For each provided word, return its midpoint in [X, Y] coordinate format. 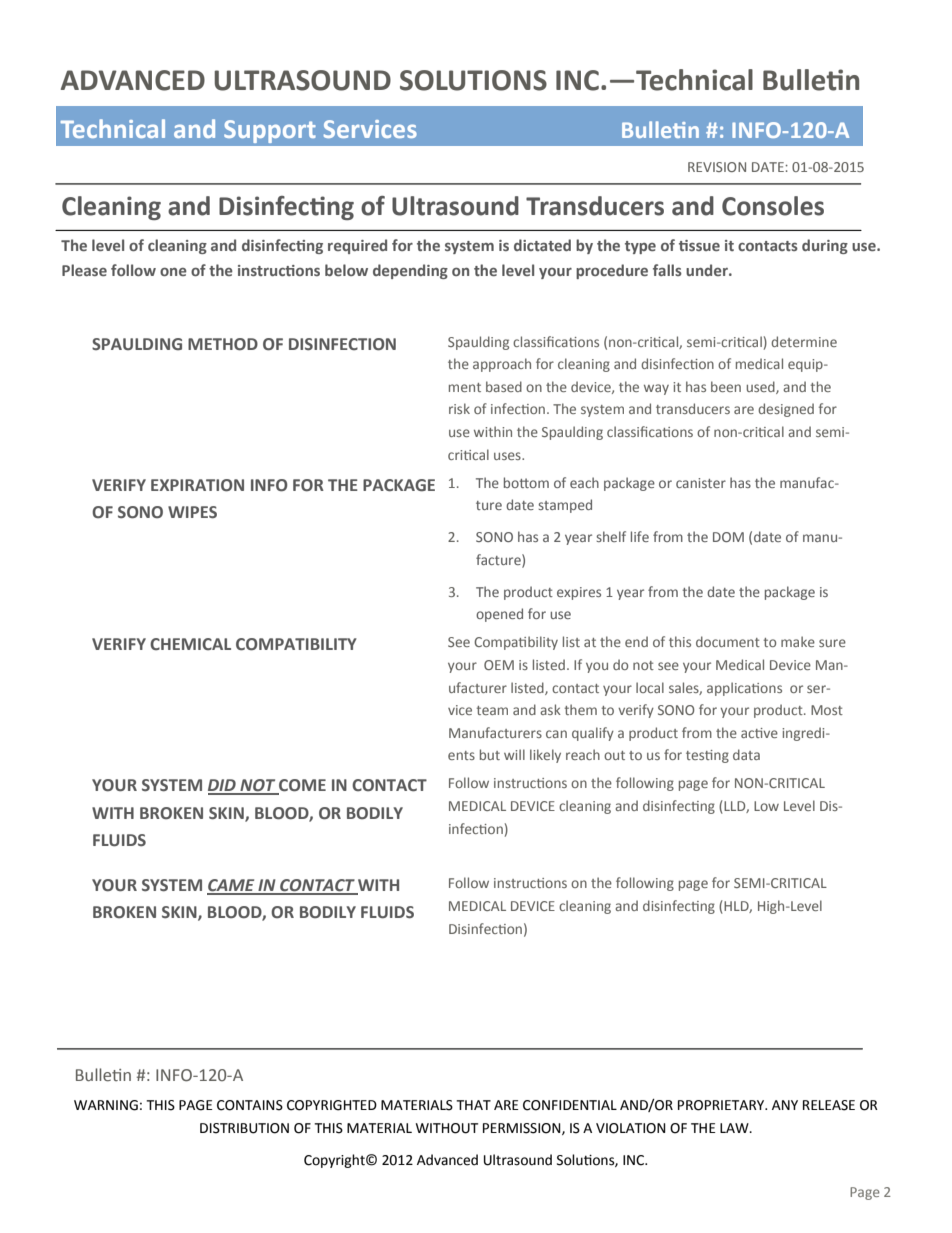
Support [270, 131]
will [514, 754]
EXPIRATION [197, 485]
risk [459, 408]
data [746, 754]
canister [701, 483]
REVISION [717, 167]
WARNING [106, 1105]
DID [223, 786]
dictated [542, 245]
